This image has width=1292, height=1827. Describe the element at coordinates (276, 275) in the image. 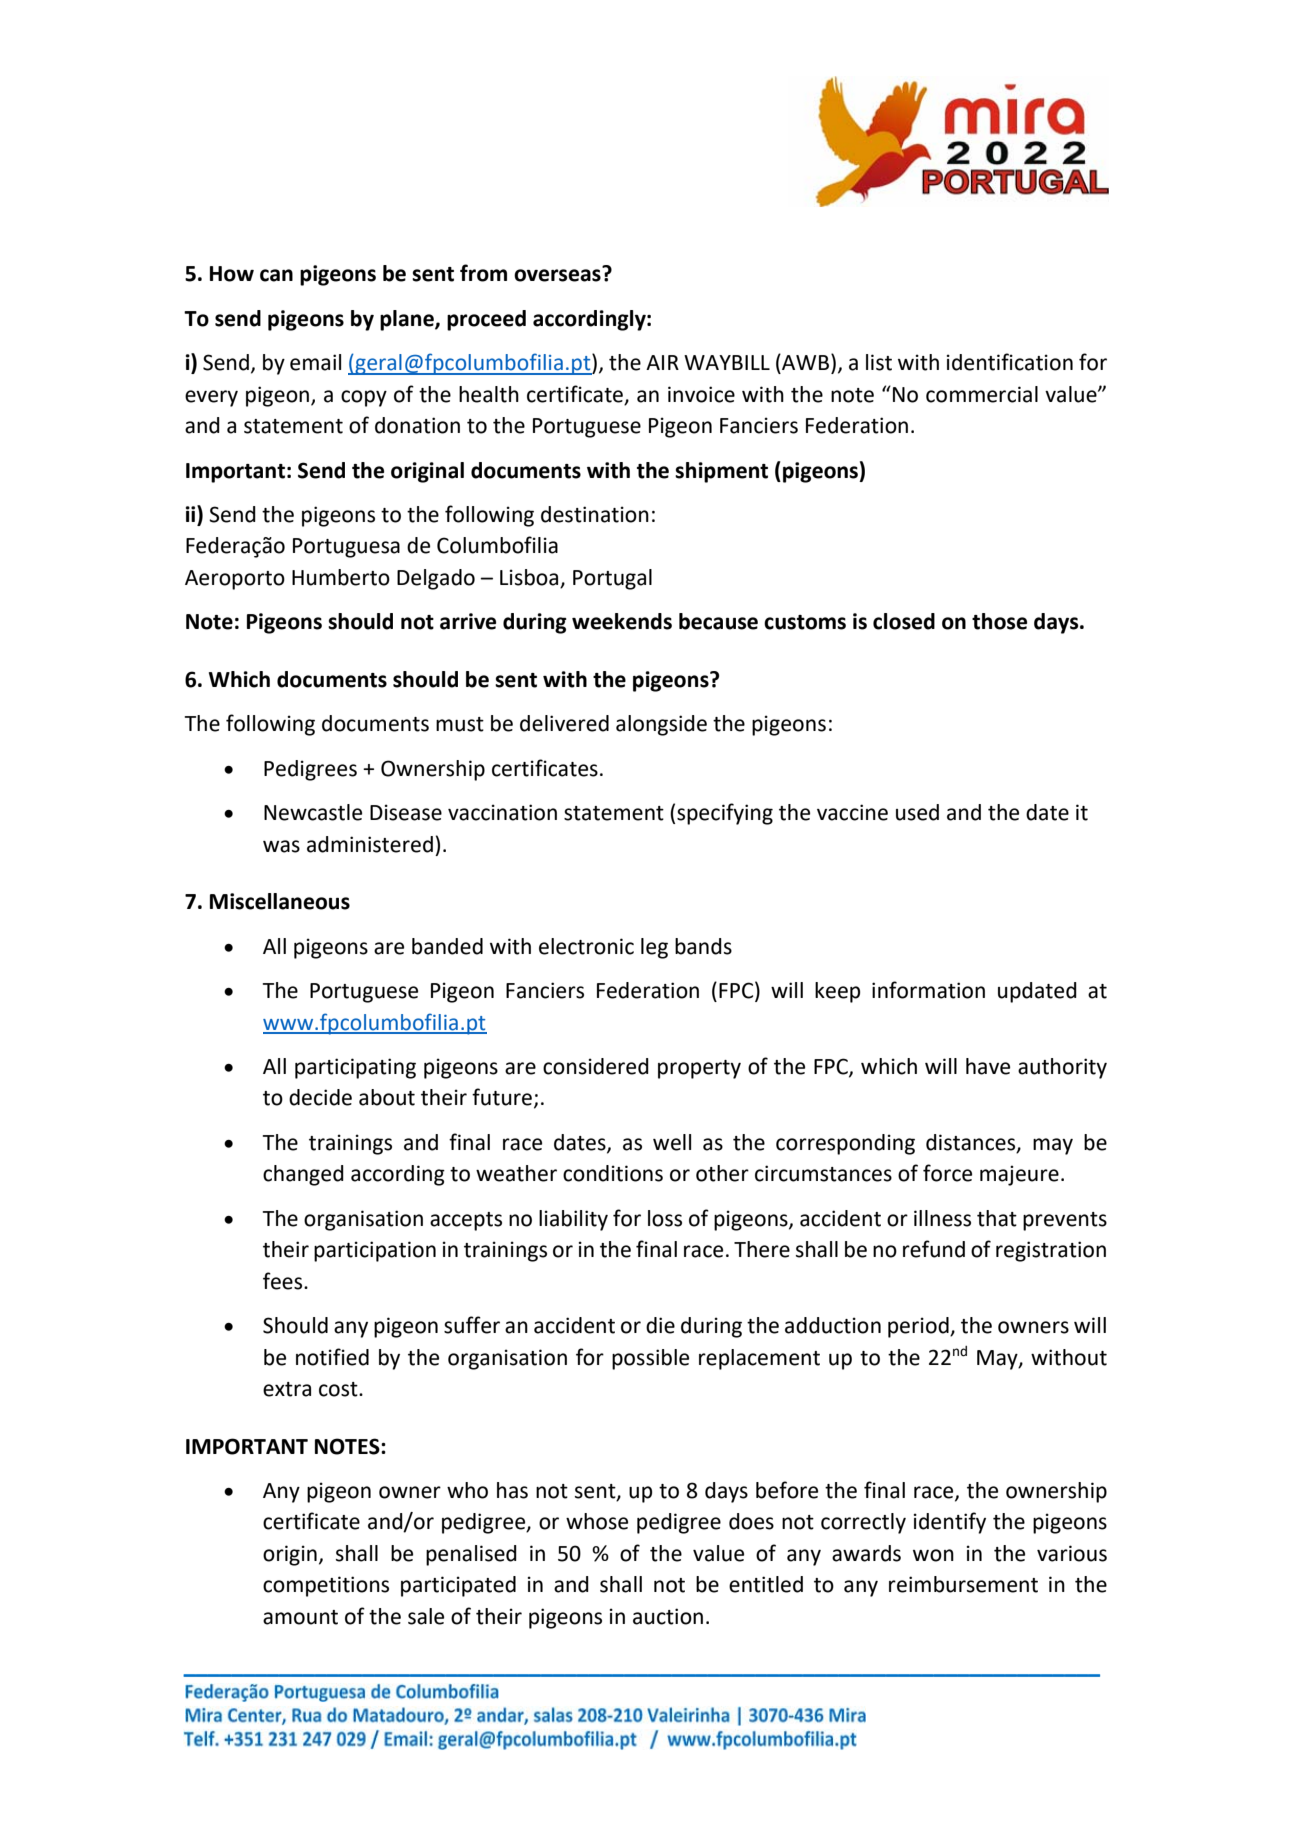

I see `can` at that location.
